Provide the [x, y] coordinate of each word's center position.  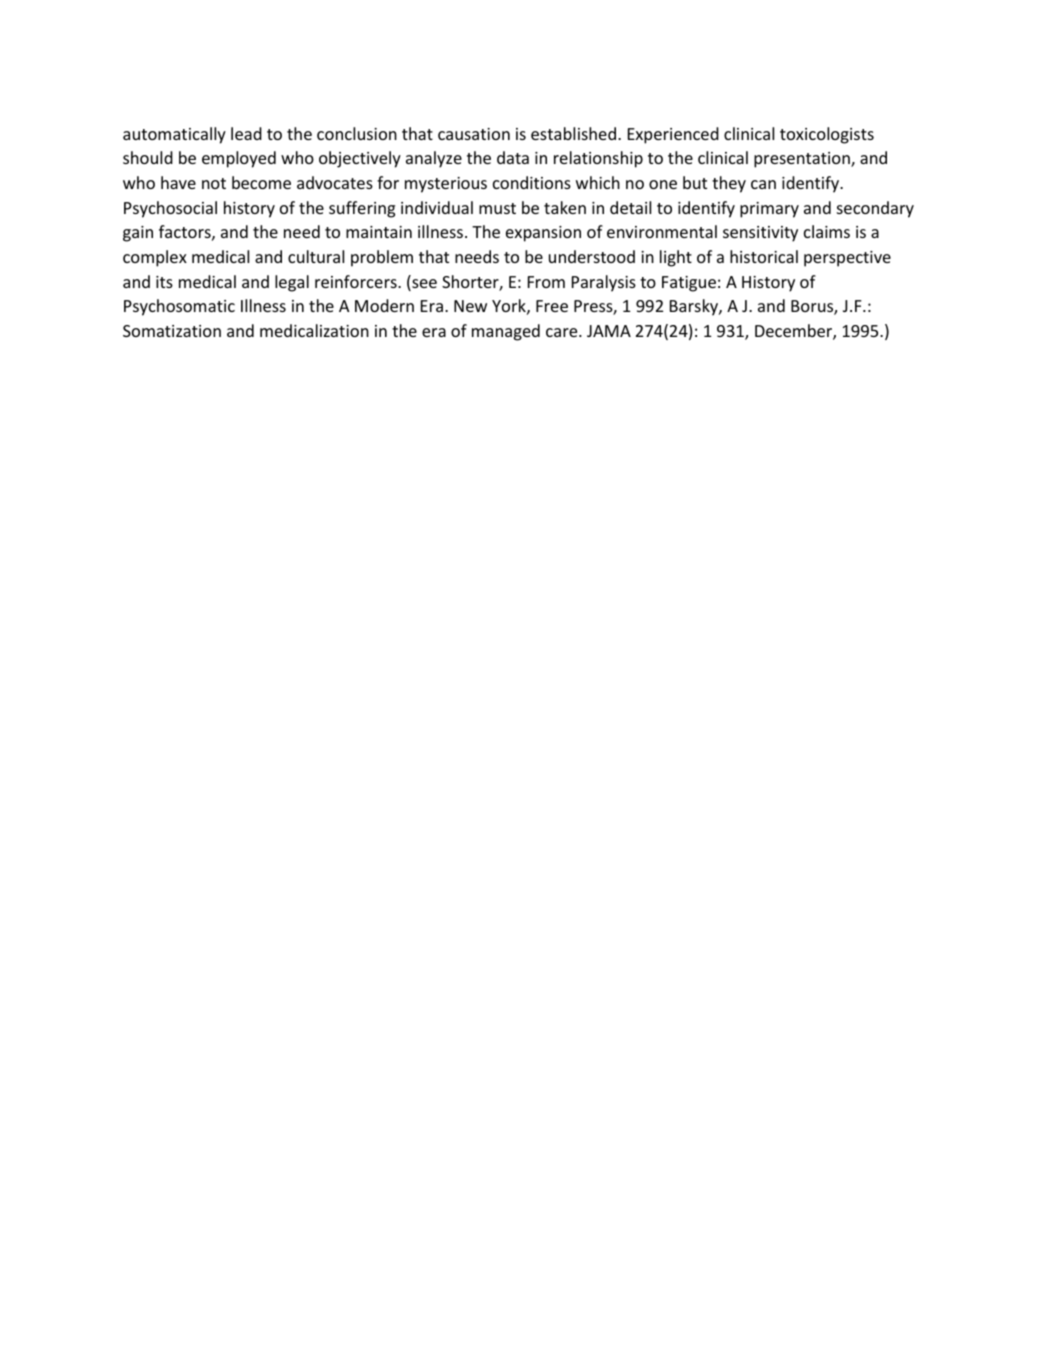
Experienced [673, 135]
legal [292, 283]
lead [246, 133]
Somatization [172, 331]
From [546, 282]
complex [155, 258]
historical [764, 256]
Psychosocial [170, 209]
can [763, 184]
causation [474, 134]
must [497, 208]
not [214, 183]
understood [592, 256]
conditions [532, 182]
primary [769, 210]
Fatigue [689, 284]
